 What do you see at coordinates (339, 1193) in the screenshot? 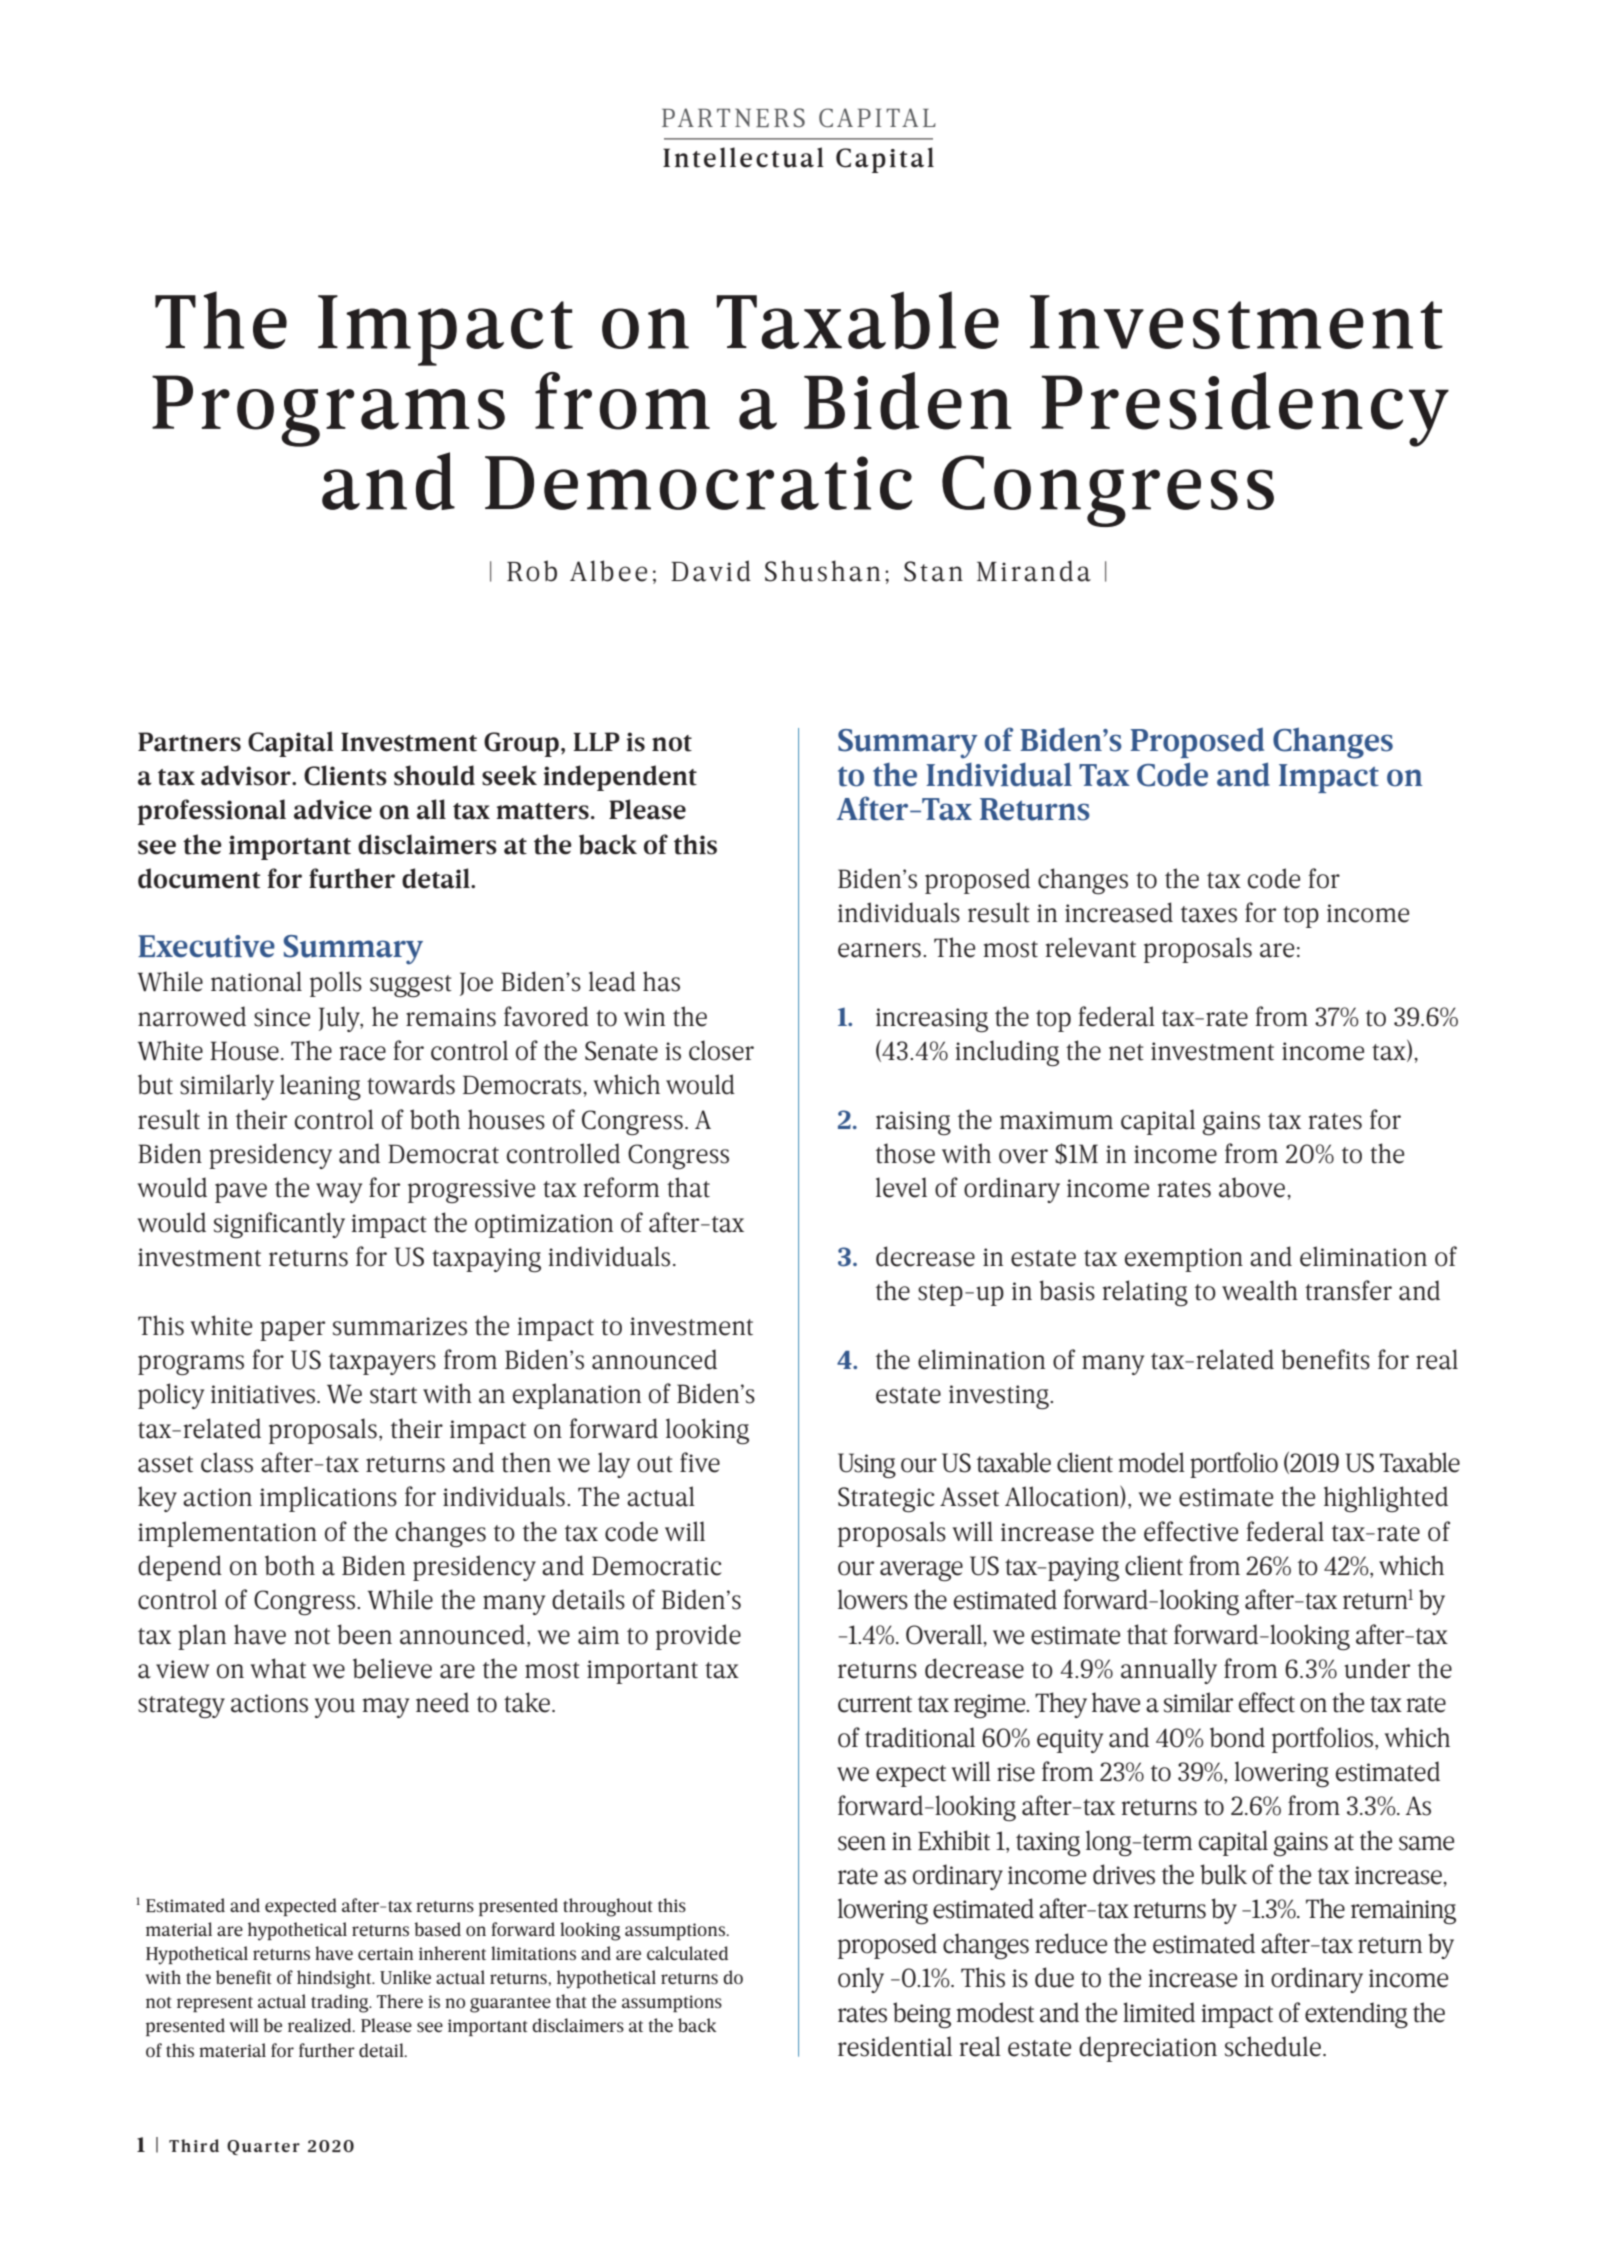
I see `way` at bounding box center [339, 1193].
